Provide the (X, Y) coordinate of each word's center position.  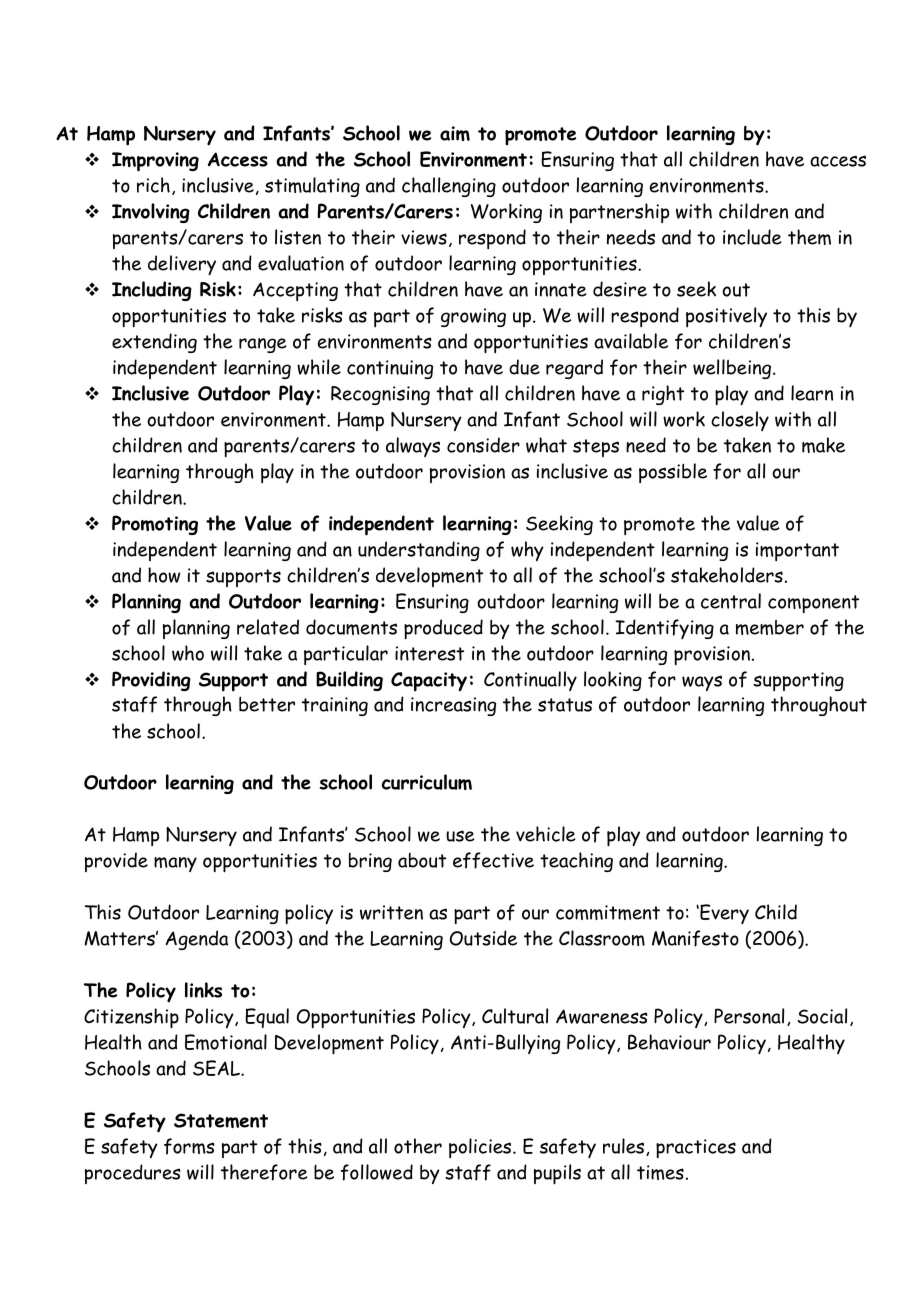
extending (154, 343)
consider (483, 445)
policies (481, 1148)
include (752, 237)
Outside (483, 938)
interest (429, 653)
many (175, 864)
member (770, 627)
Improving (155, 162)
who (188, 653)
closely (740, 421)
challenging (449, 187)
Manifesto (695, 938)
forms (189, 1146)
